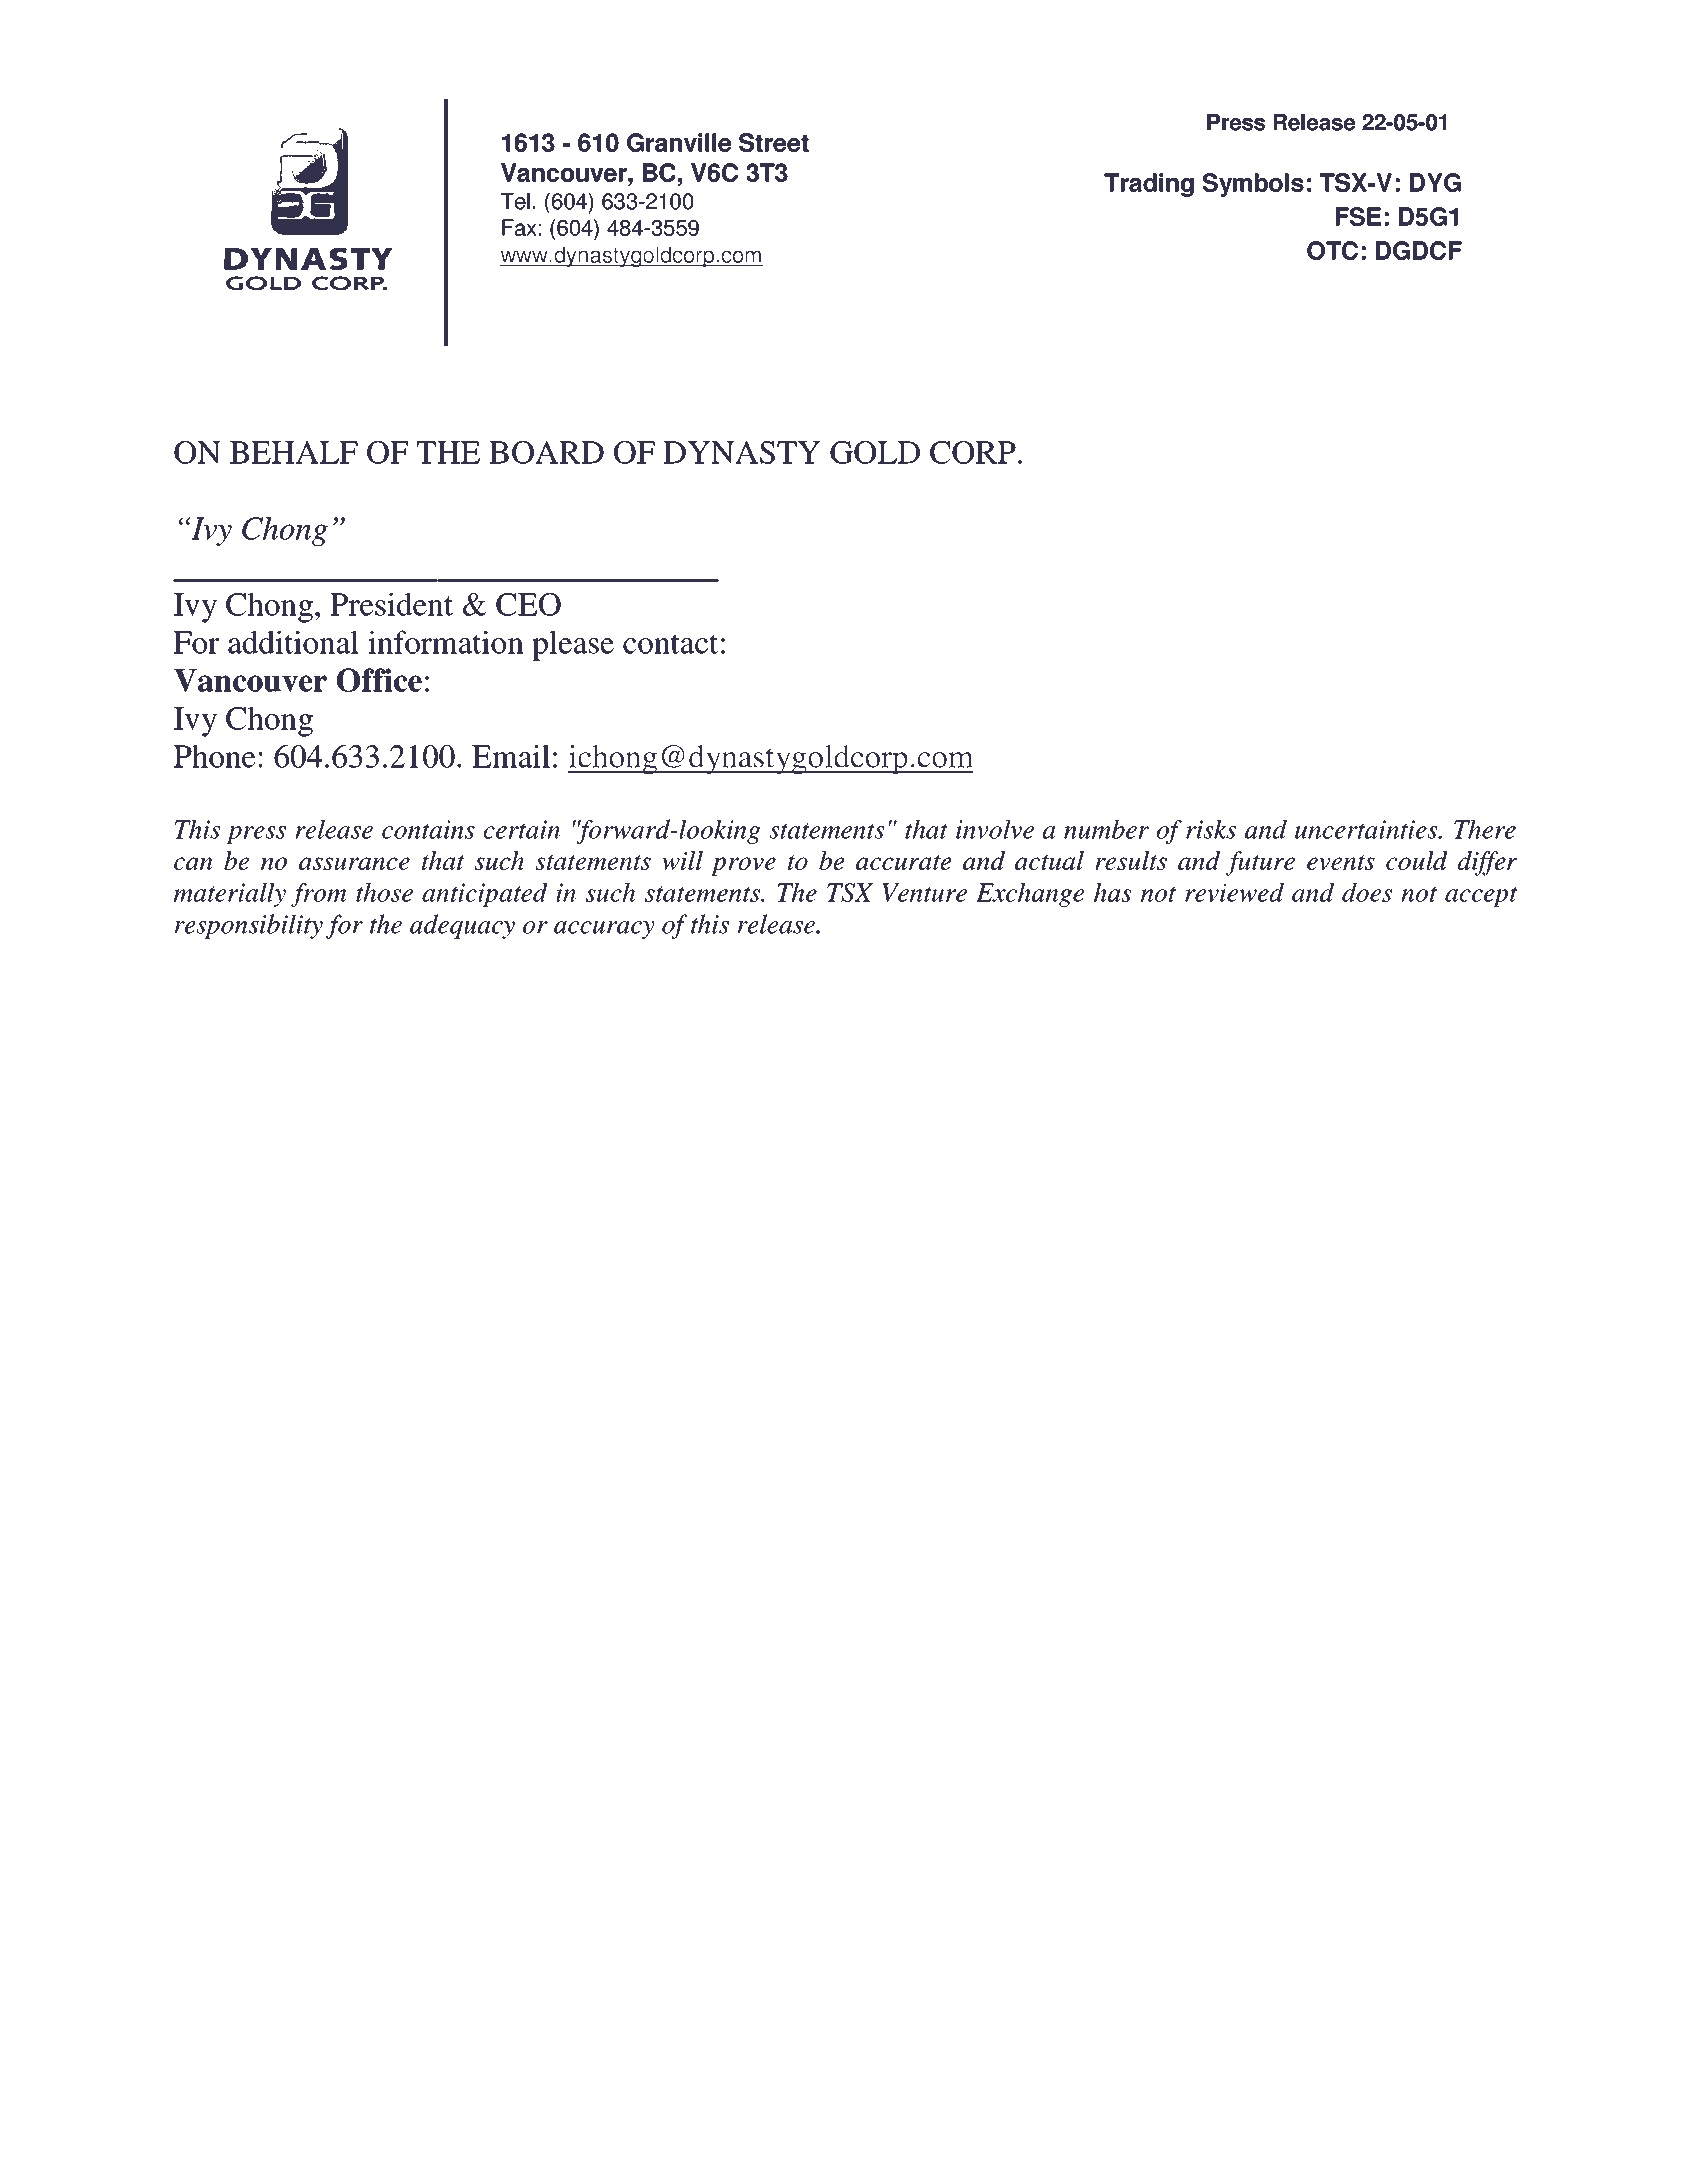 The width and height of the document is (1685, 2181). Describe the element at coordinates (528, 604) in the document. I see `CEO` at that location.
